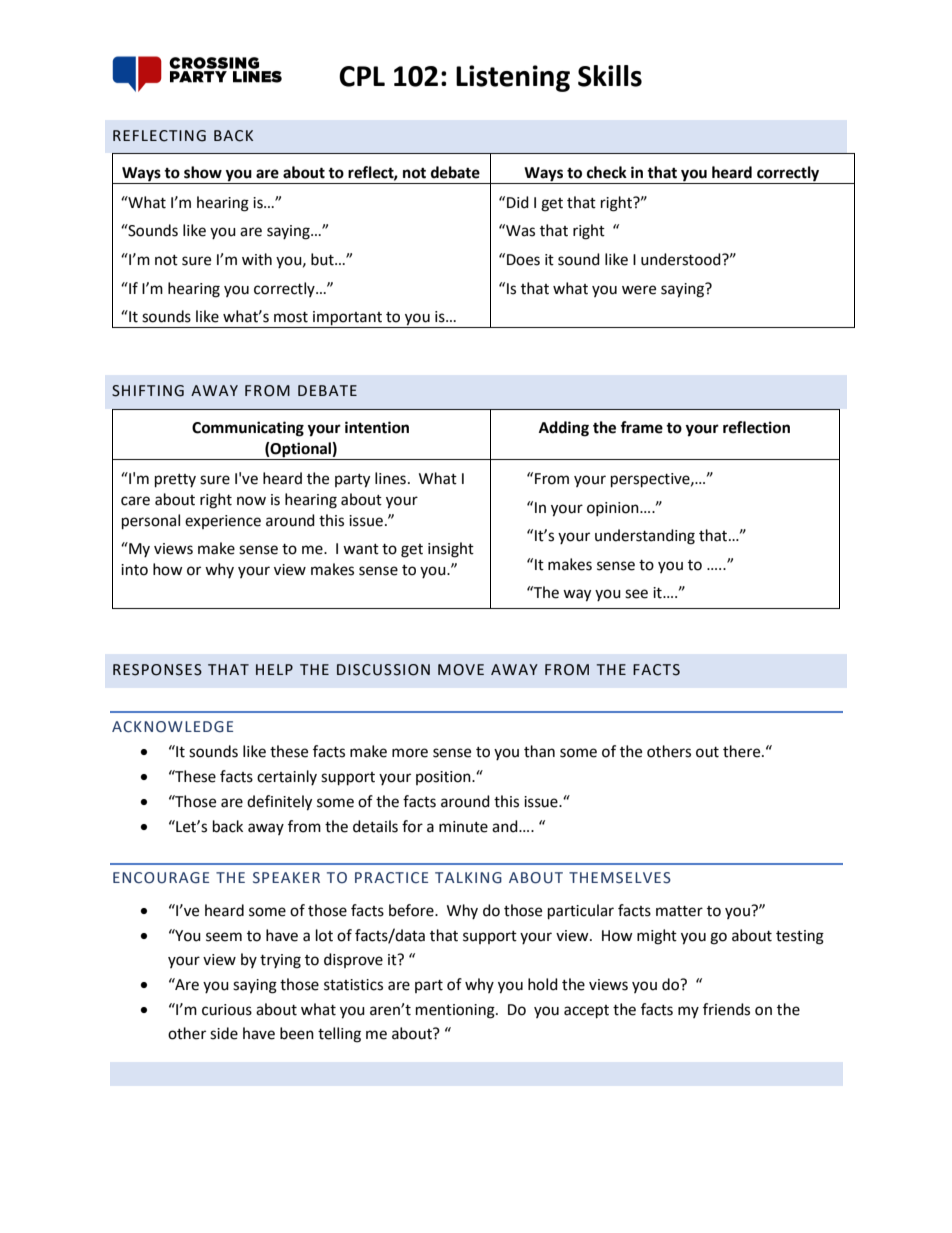 Image resolution: width=952 pixels, height=1233 pixels. I want to click on Listening, so click(513, 78).
